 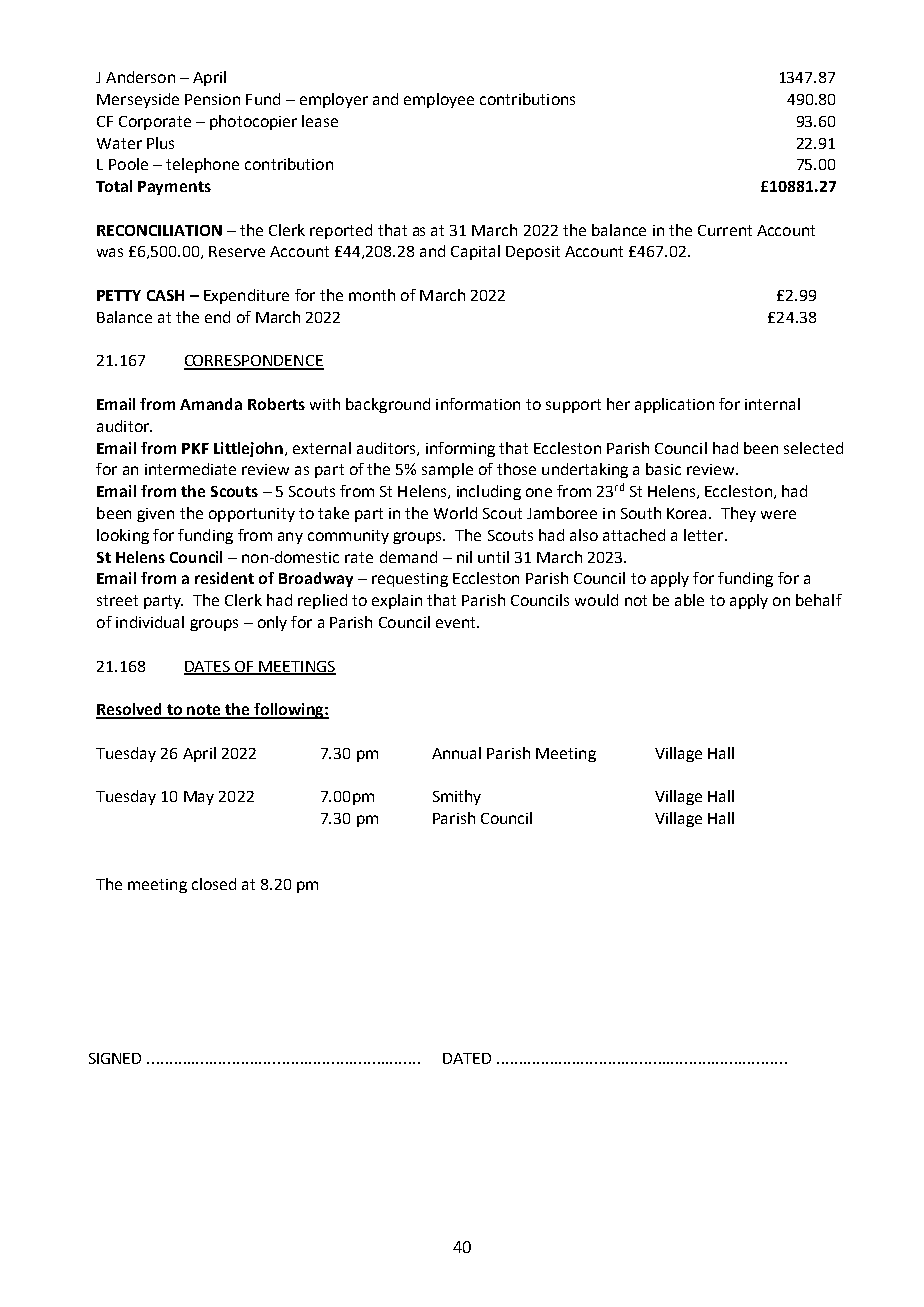 What do you see at coordinates (439, 100) in the page?
I see `employee` at bounding box center [439, 100].
